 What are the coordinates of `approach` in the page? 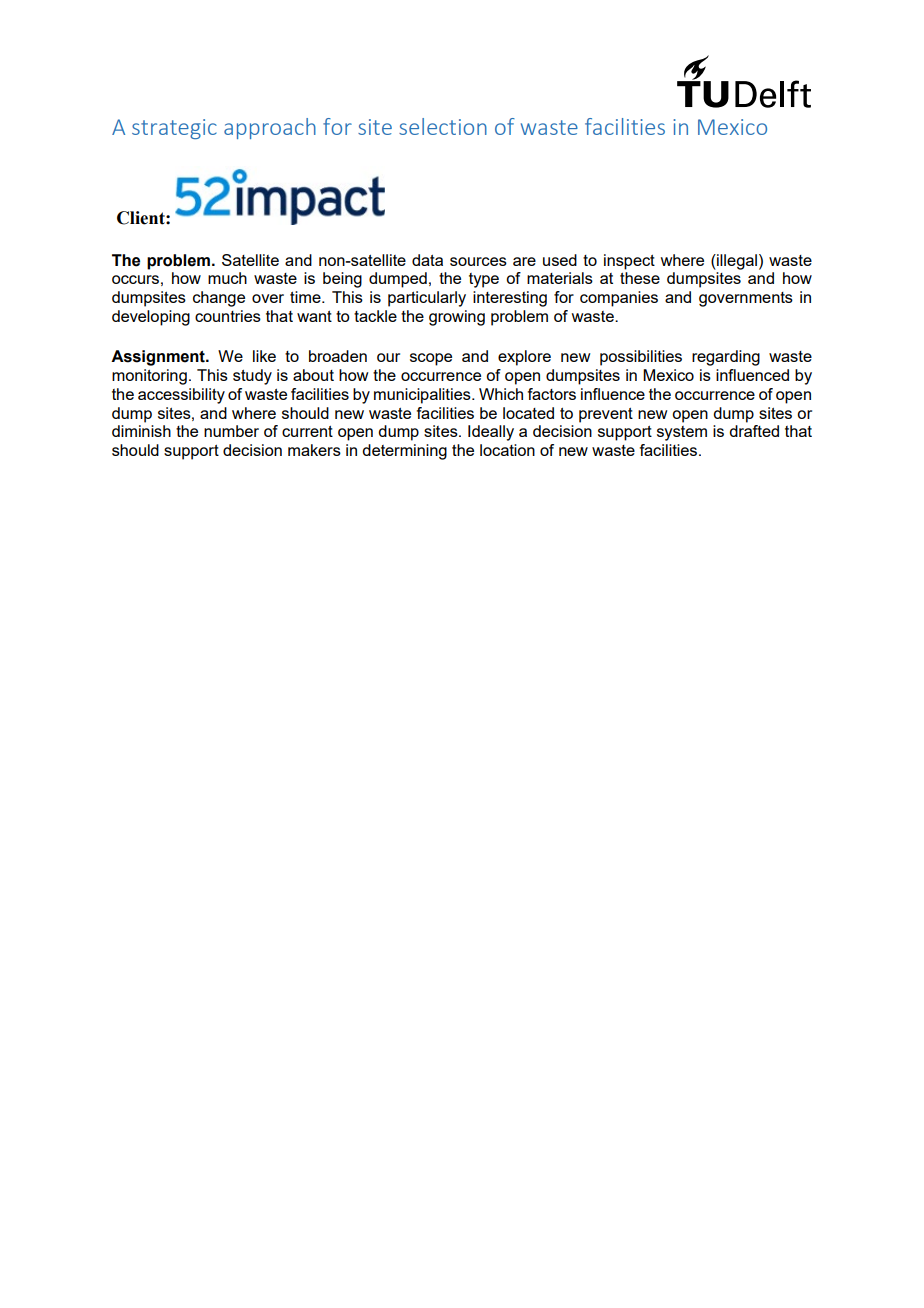 It's located at (270, 128).
